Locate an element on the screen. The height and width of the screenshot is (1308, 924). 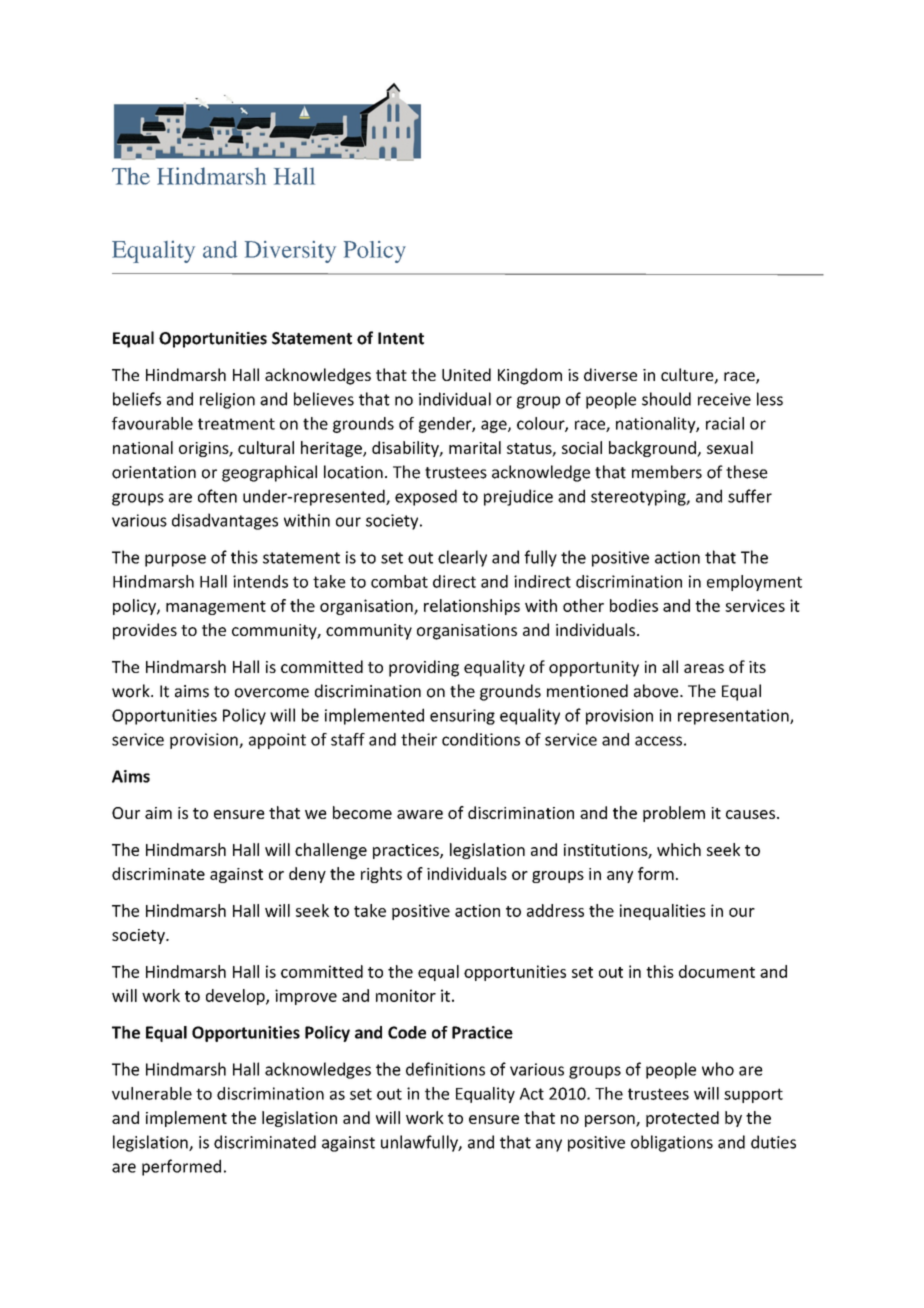
vulnerable is located at coordinates (152, 1093).
